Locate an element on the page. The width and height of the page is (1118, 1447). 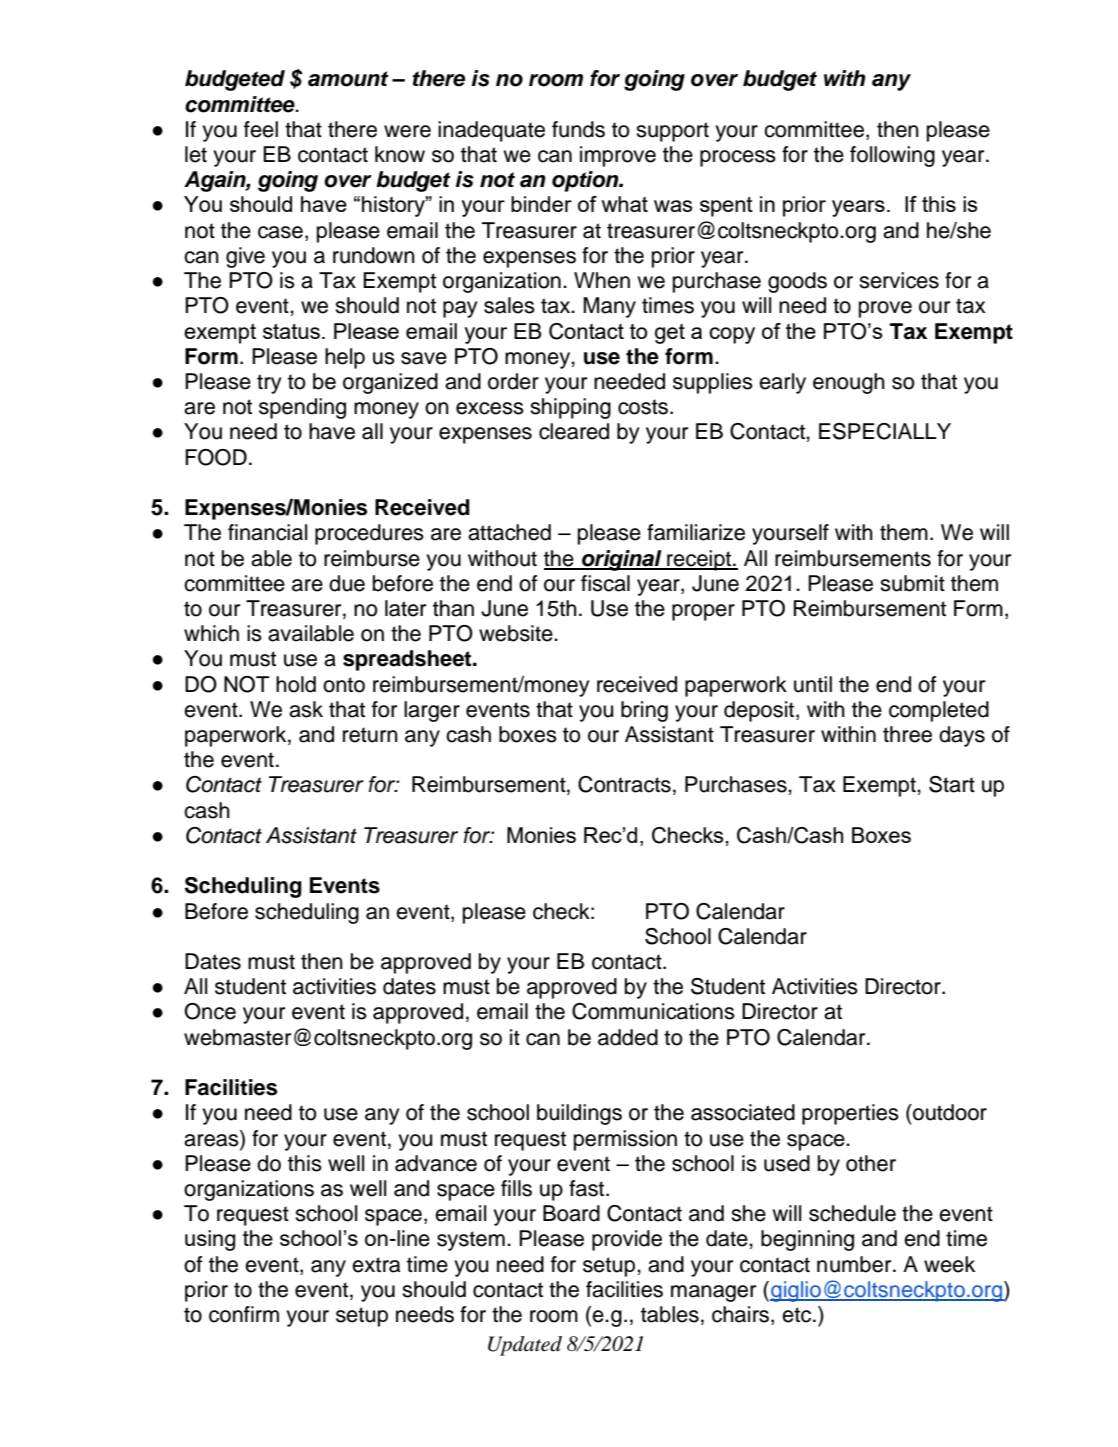
provide is located at coordinates (627, 1240).
